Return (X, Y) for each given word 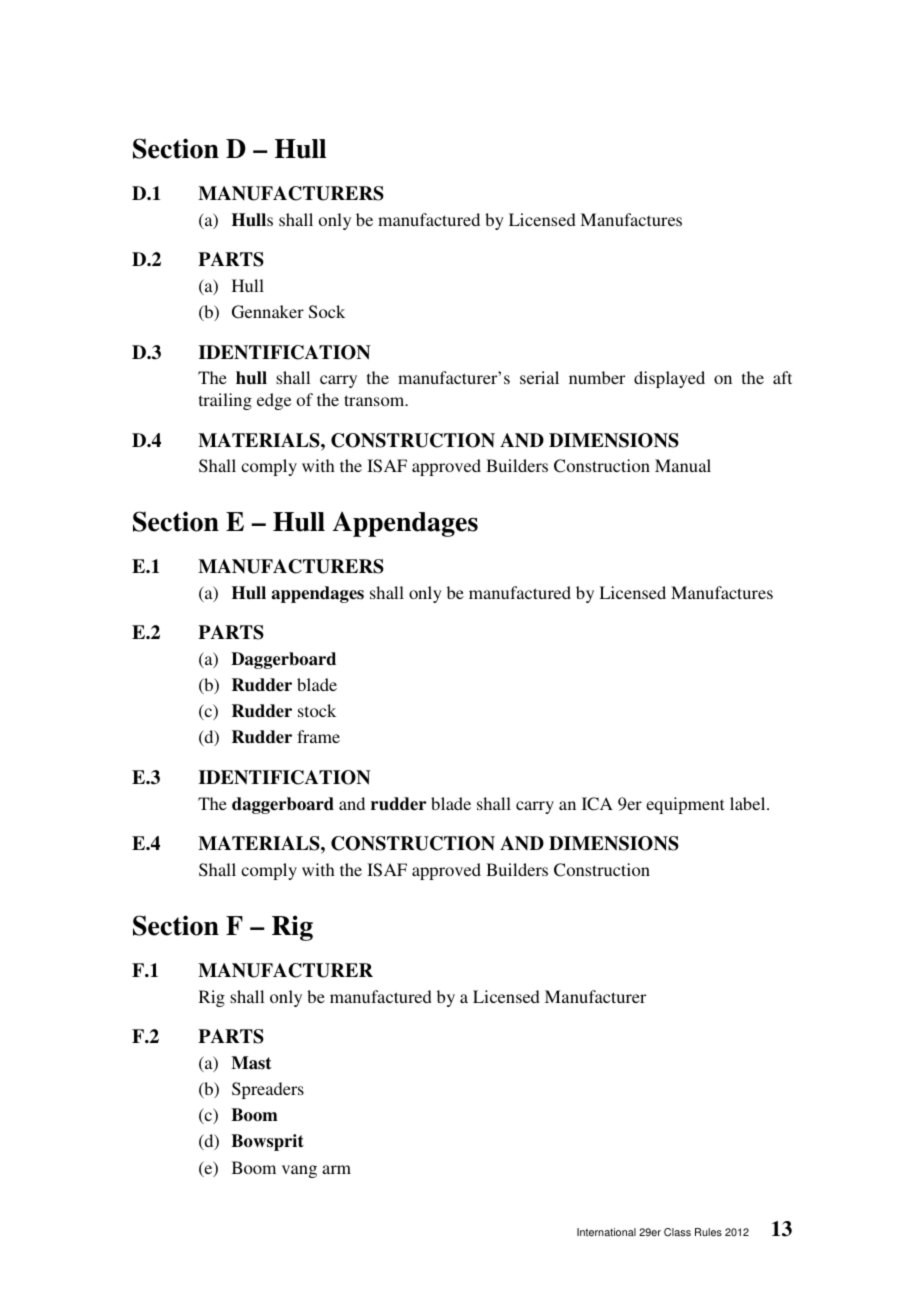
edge (274, 401)
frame (318, 736)
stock (317, 710)
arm (336, 1169)
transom (375, 400)
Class (677, 1232)
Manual (683, 465)
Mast (251, 1063)
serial (539, 377)
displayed (669, 379)
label (749, 803)
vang (299, 1171)
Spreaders (268, 1090)
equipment (685, 805)
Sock (327, 312)
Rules (708, 1232)
